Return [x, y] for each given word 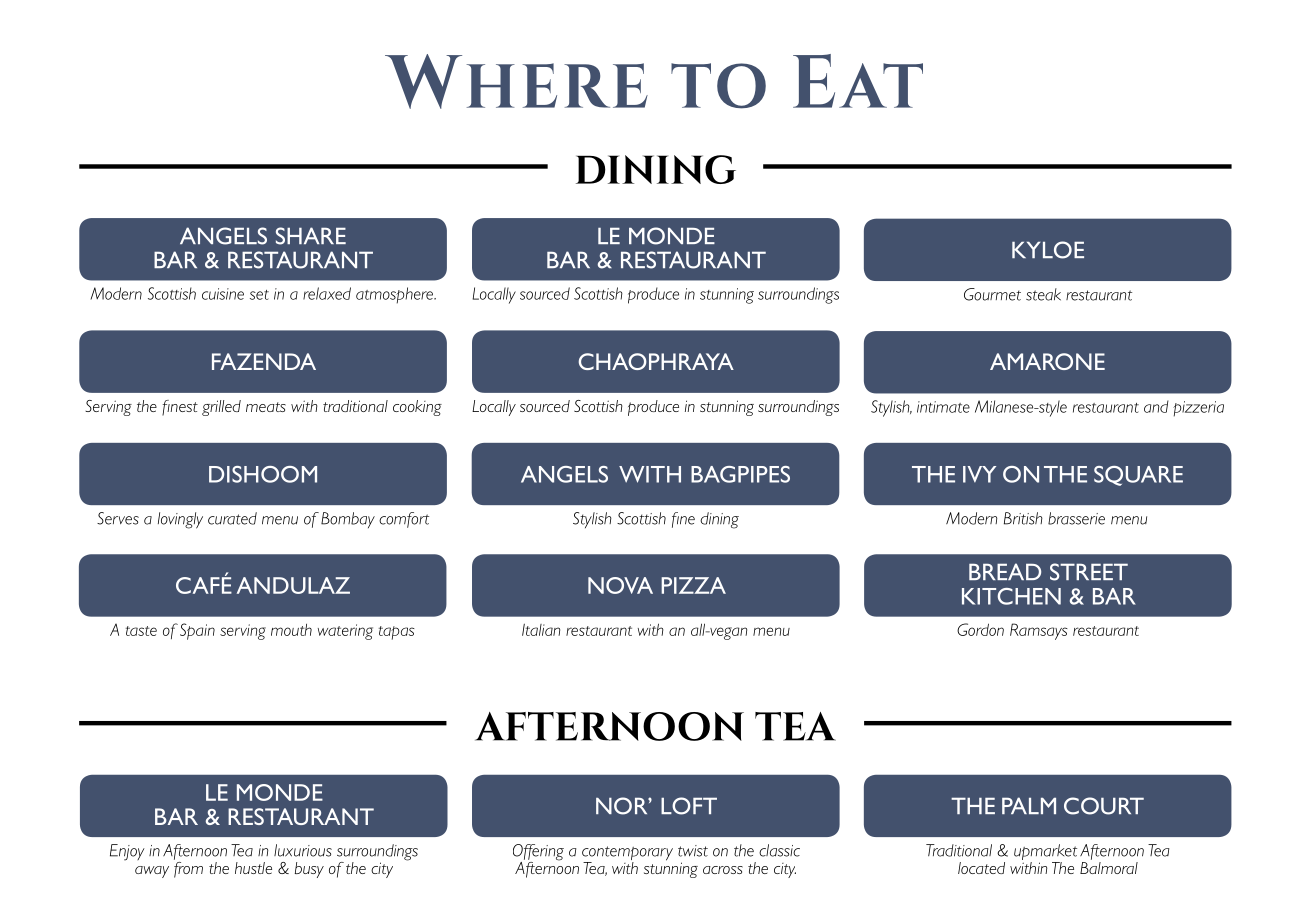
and [1156, 406]
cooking [417, 408]
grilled [221, 408]
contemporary [627, 854]
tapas [397, 633]
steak [1043, 294]
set [259, 295]
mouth [291, 630]
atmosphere [395, 295]
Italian [541, 630]
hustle [253, 868]
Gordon [980, 629]
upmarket [1045, 853]
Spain [197, 631]
